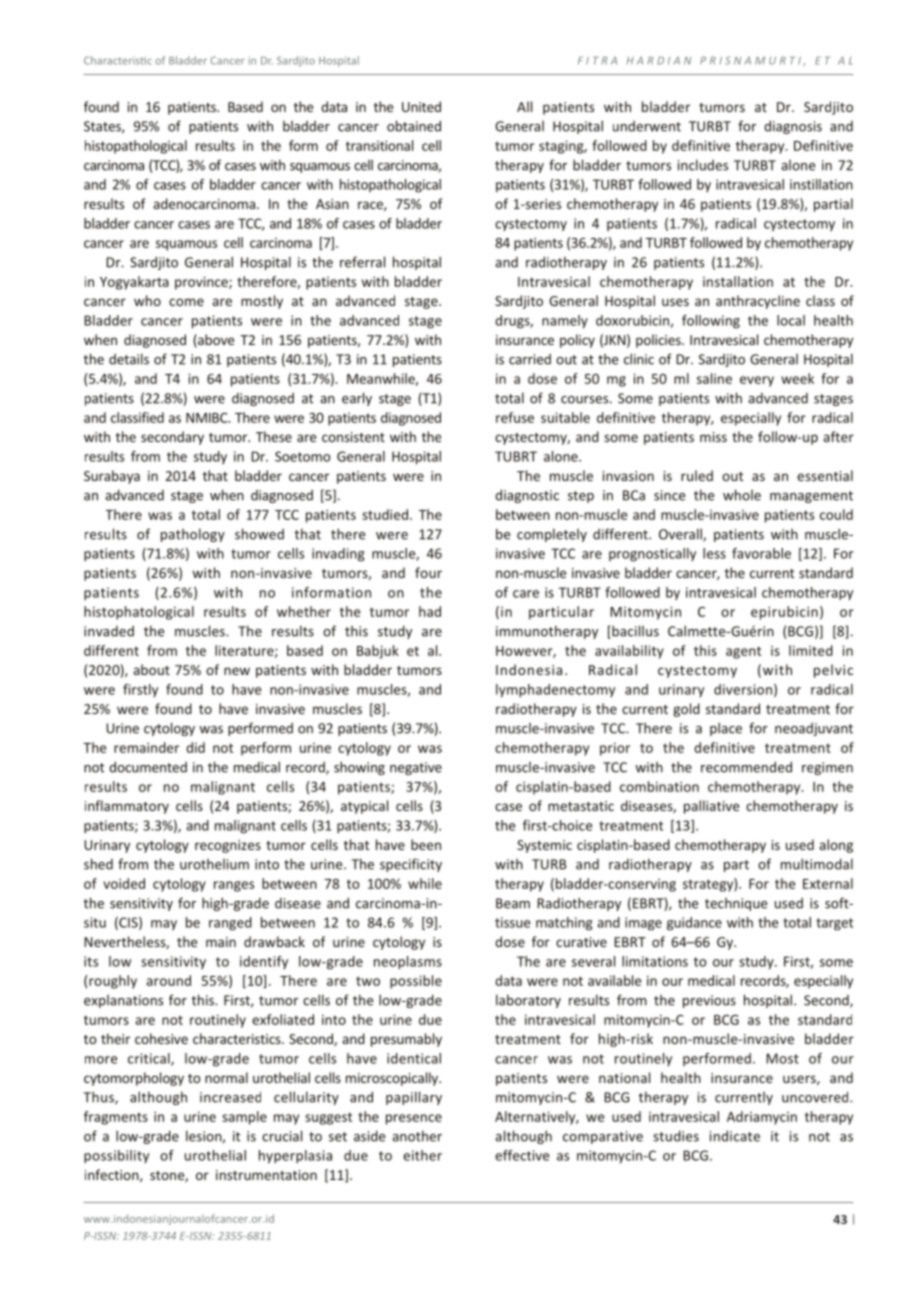 The width and height of the page is (924, 1308). I want to click on care, so click(526, 594).
